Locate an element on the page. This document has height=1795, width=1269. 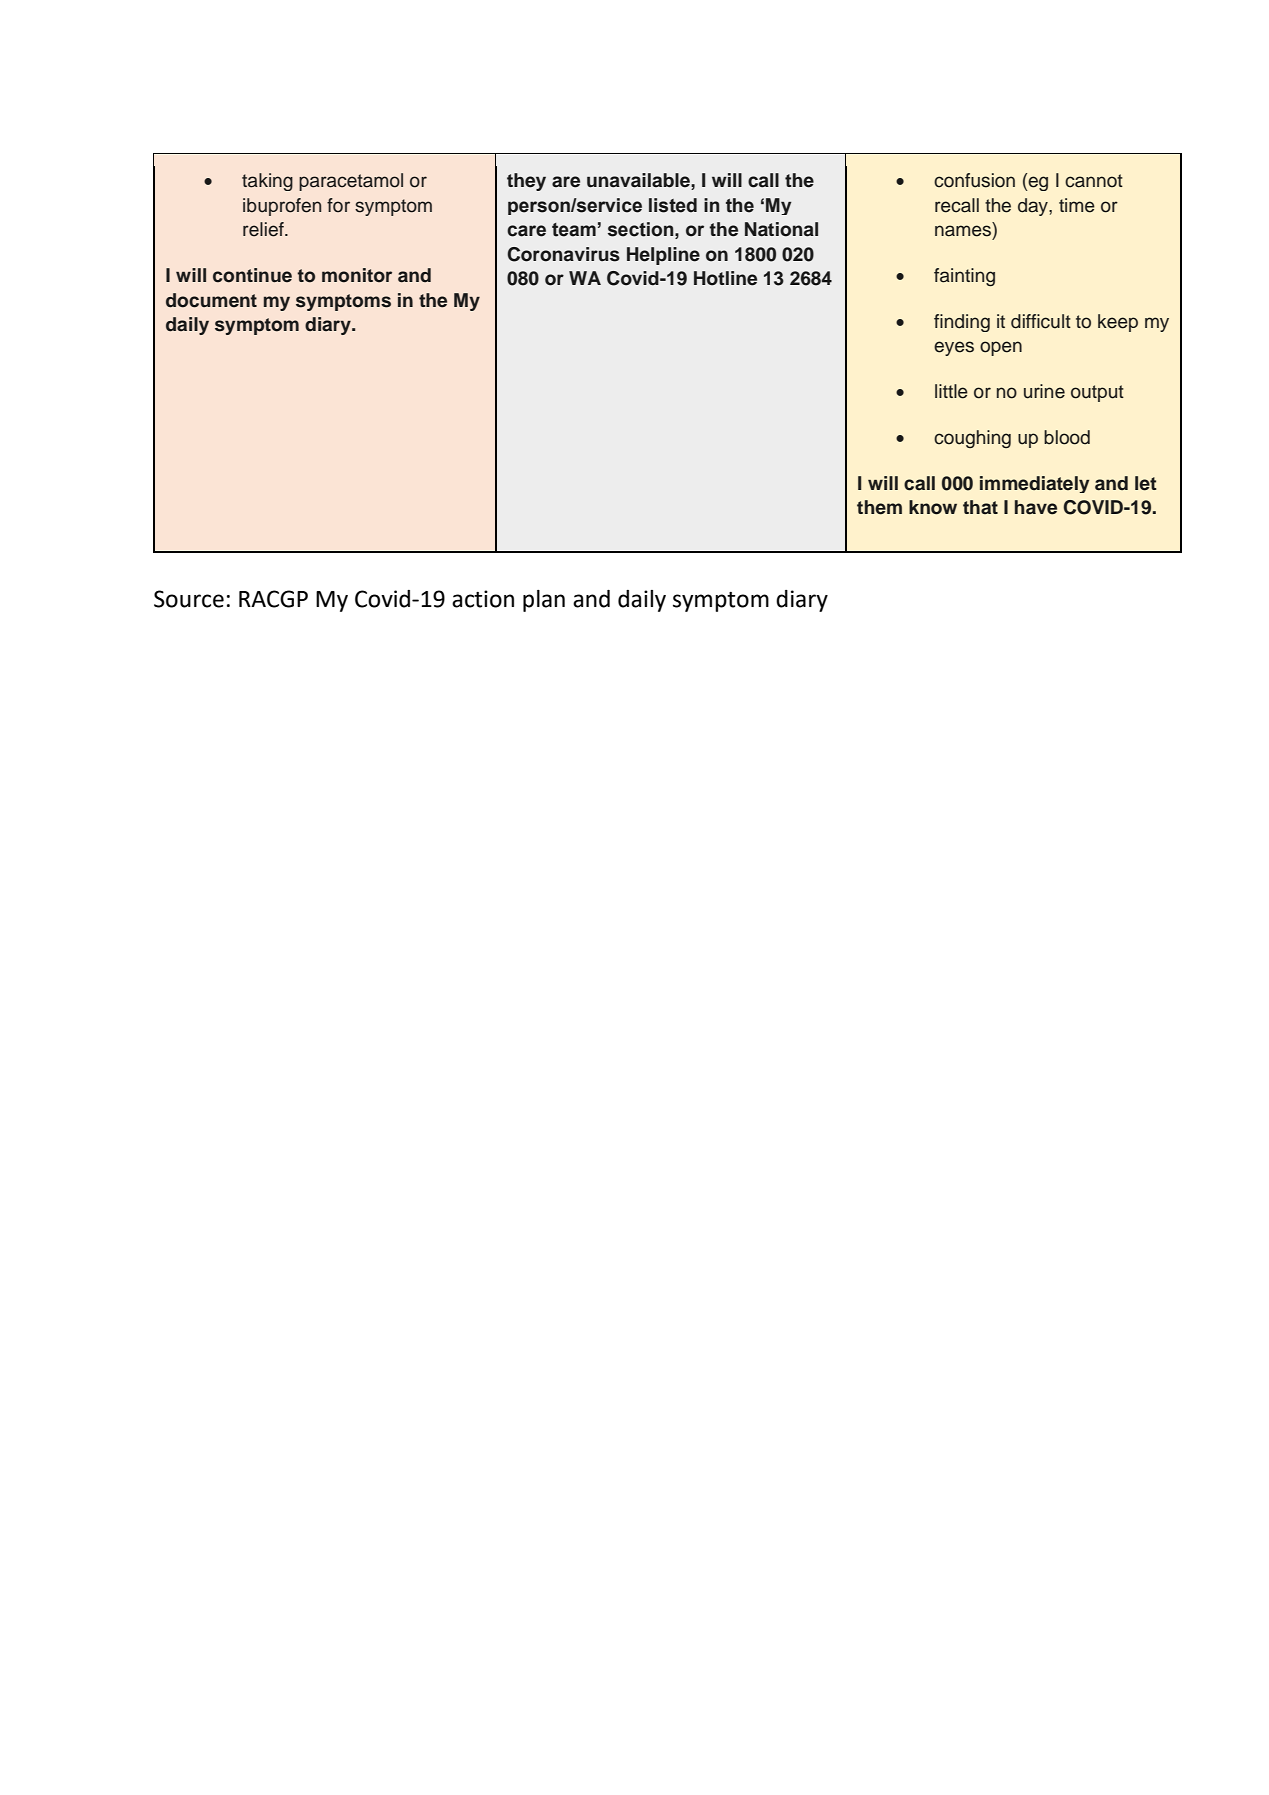
them is located at coordinates (879, 507).
